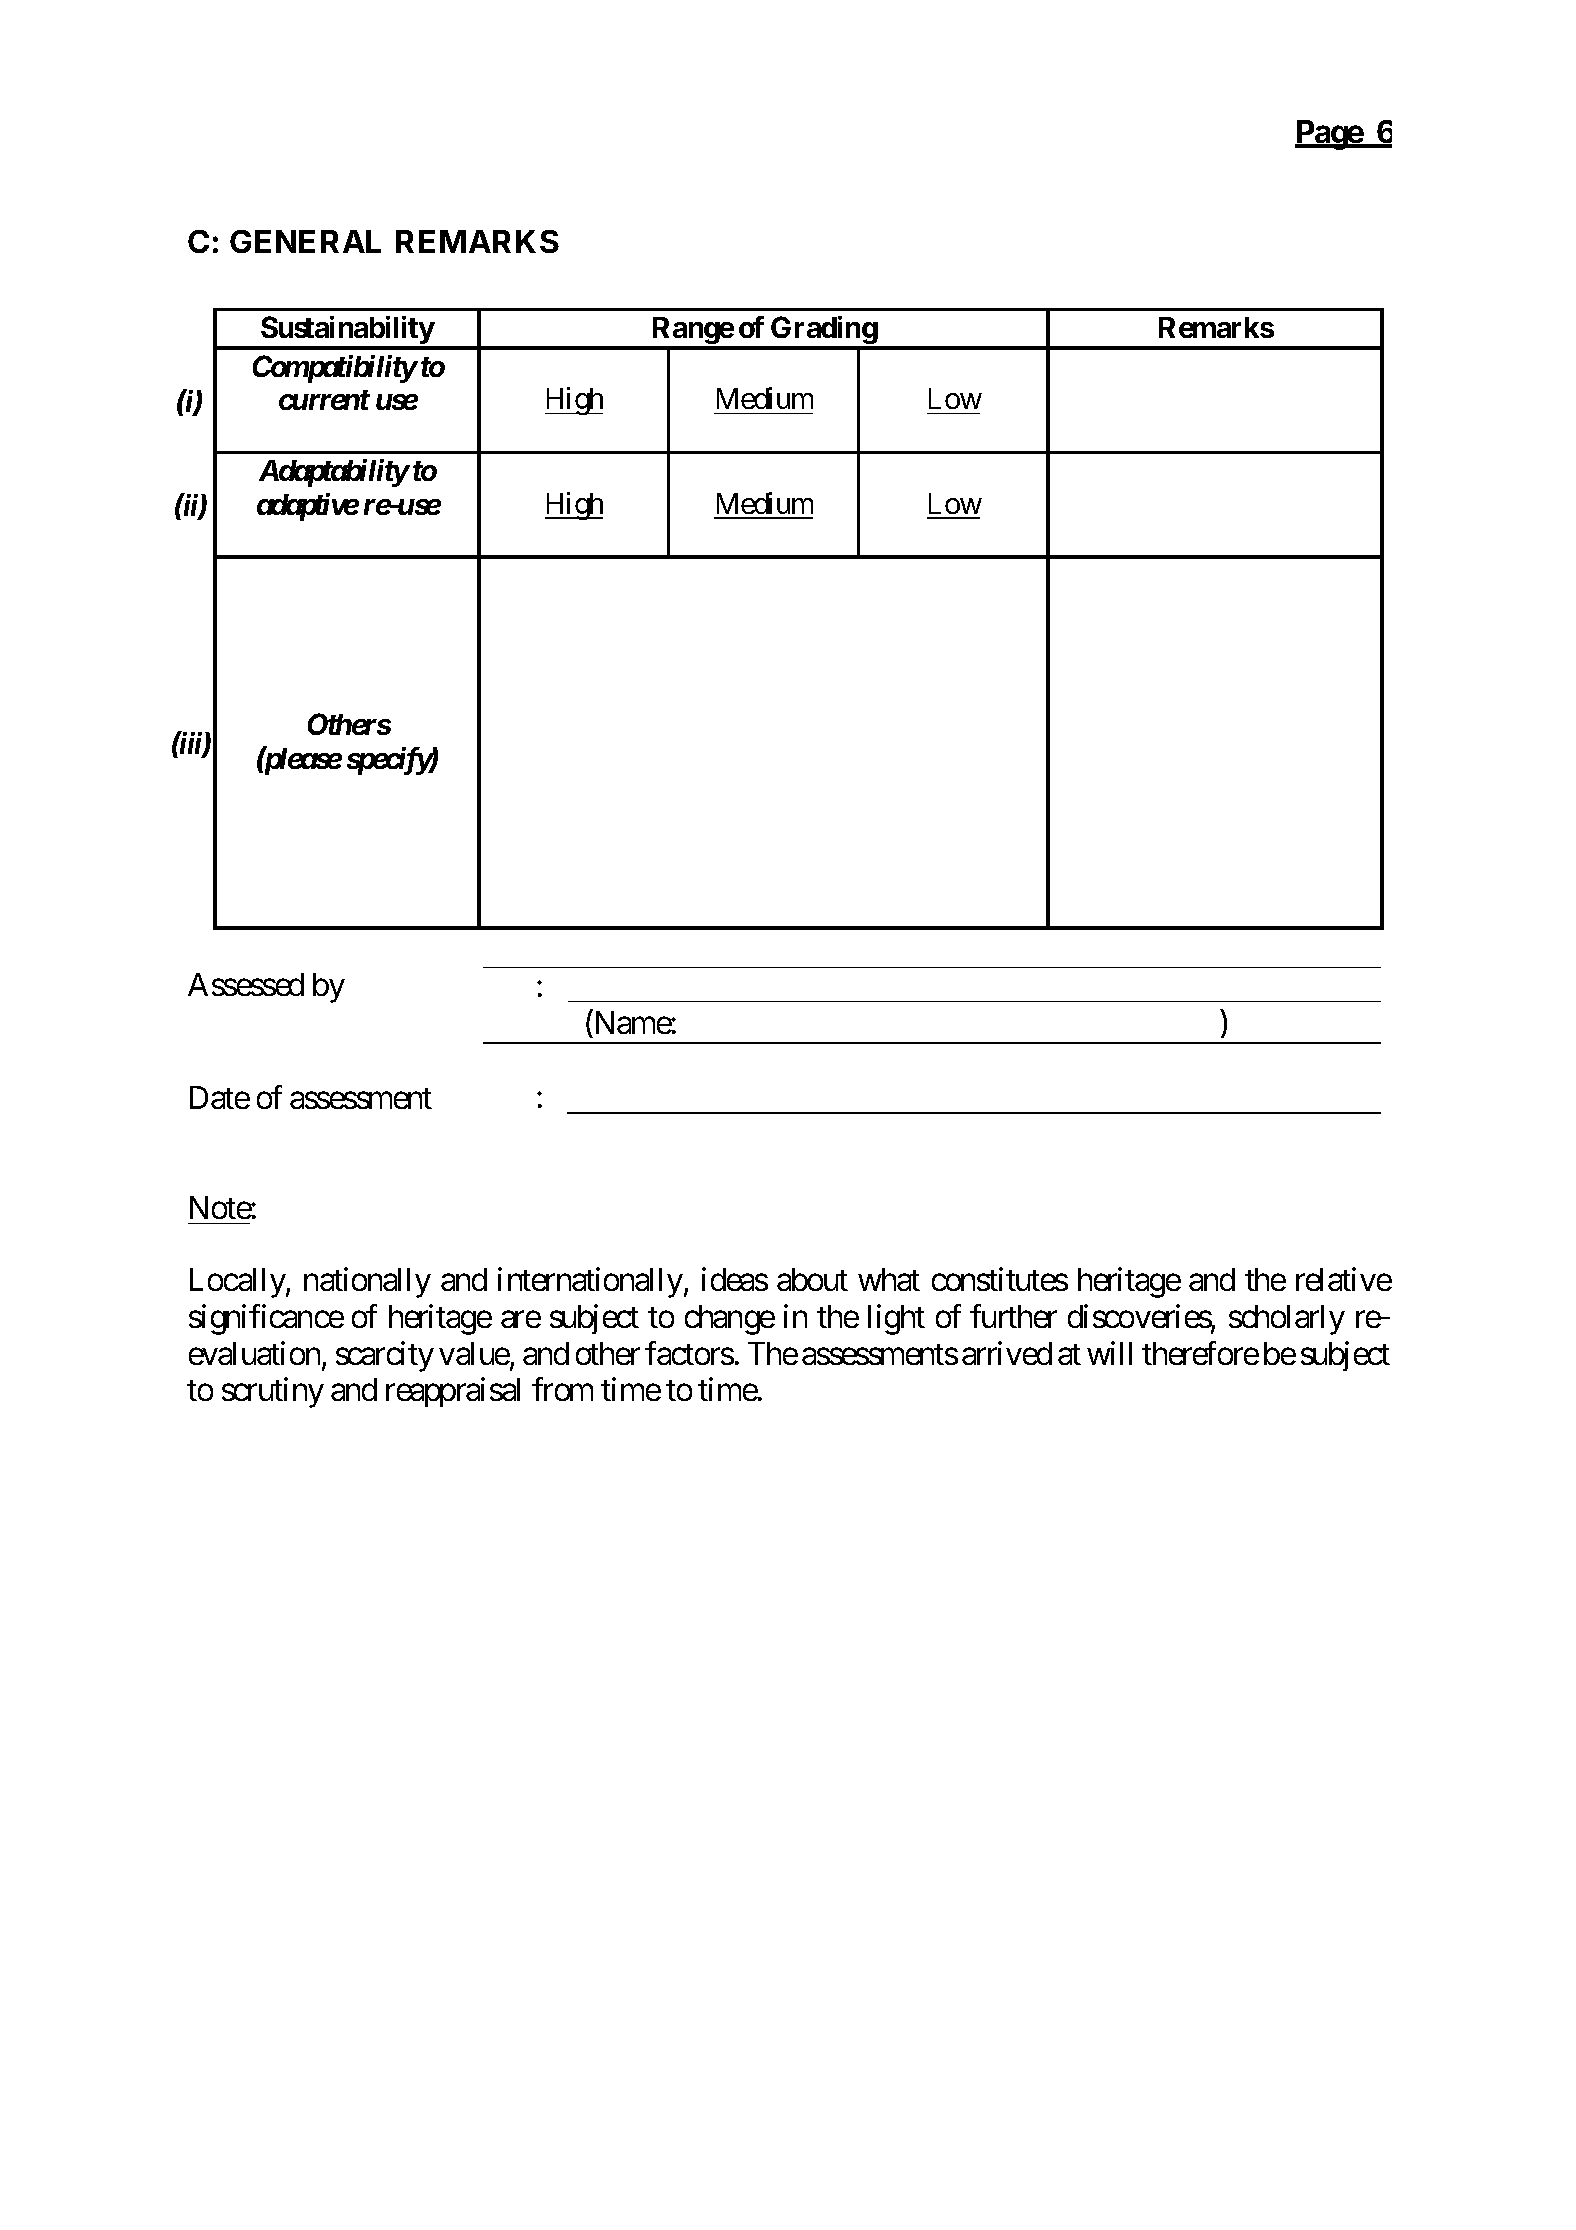 The width and height of the image is (1576, 2230). Describe the element at coordinates (1109, 1353) in the image. I see `will` at that location.
